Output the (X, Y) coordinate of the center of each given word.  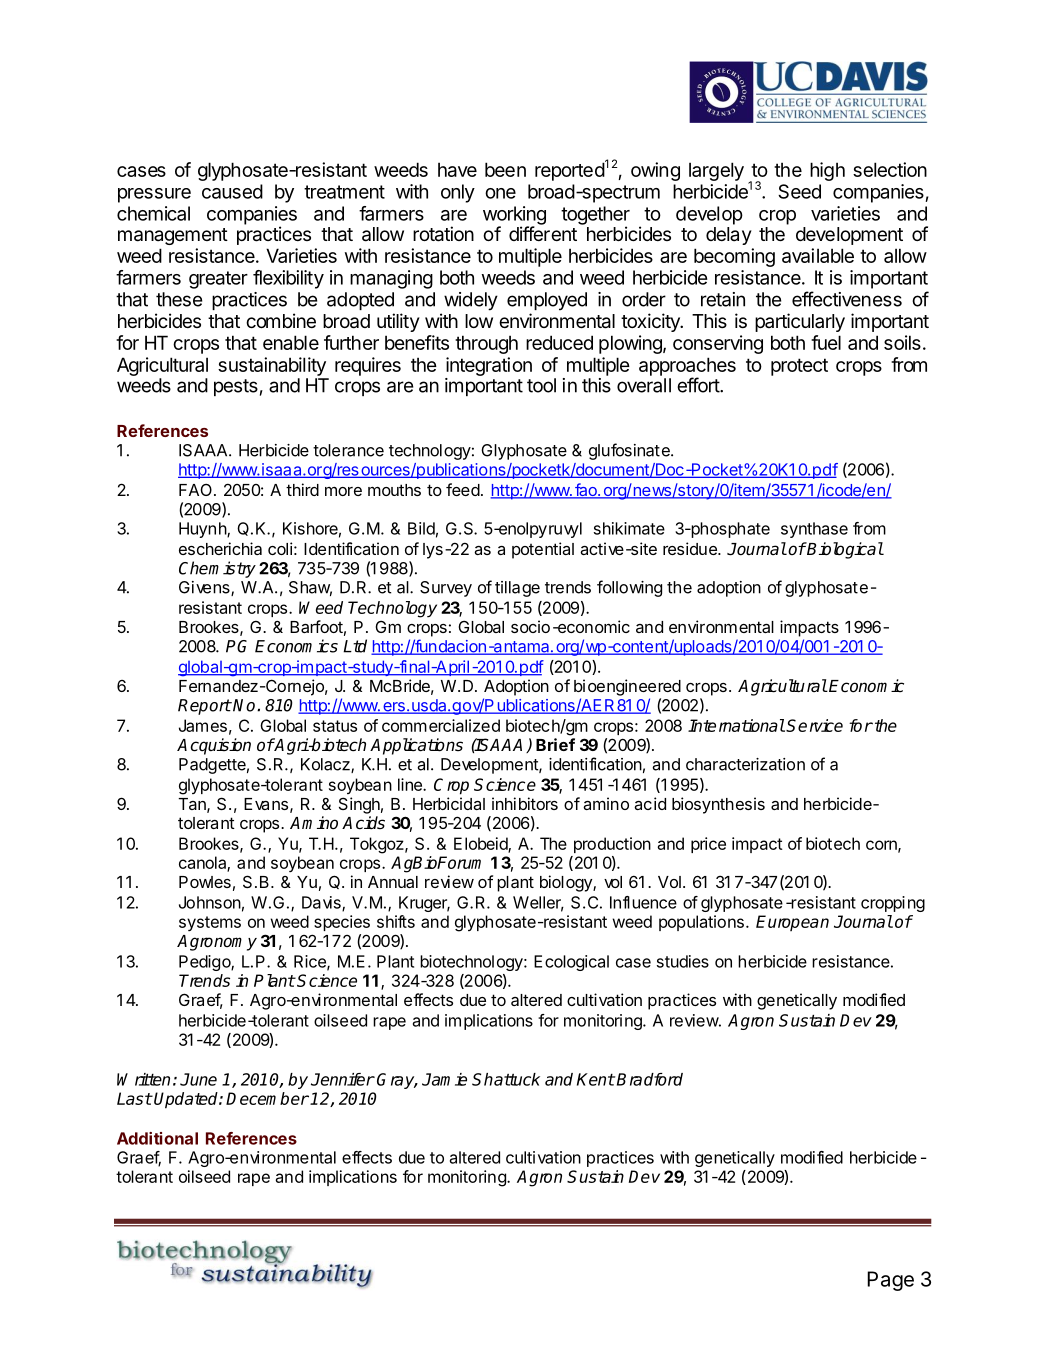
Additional (157, 1138)
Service (814, 725)
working (514, 216)
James (203, 725)
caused (232, 191)
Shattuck (506, 1079)
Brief (555, 744)
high (827, 171)
